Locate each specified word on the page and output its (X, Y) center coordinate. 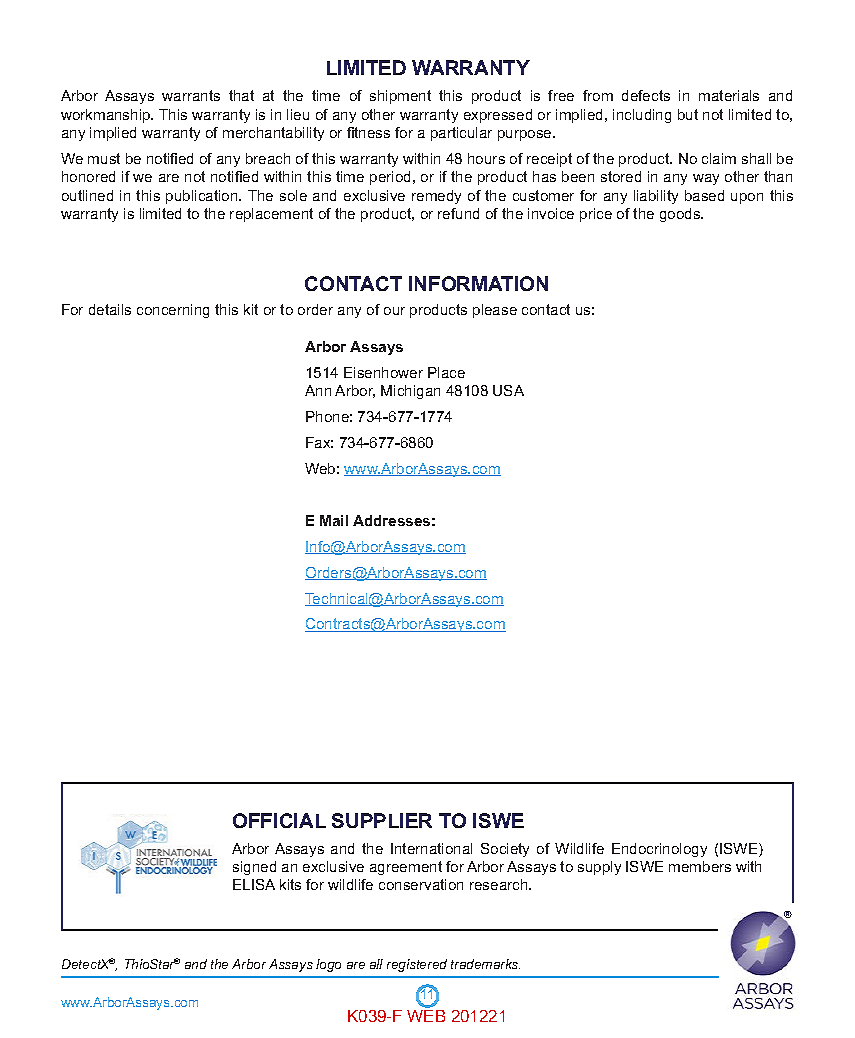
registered (417, 965)
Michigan (410, 392)
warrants (191, 95)
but (688, 114)
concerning (173, 311)
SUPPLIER (382, 820)
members (700, 866)
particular (461, 134)
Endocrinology (659, 850)
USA (508, 390)
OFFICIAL (279, 820)
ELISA (254, 884)
